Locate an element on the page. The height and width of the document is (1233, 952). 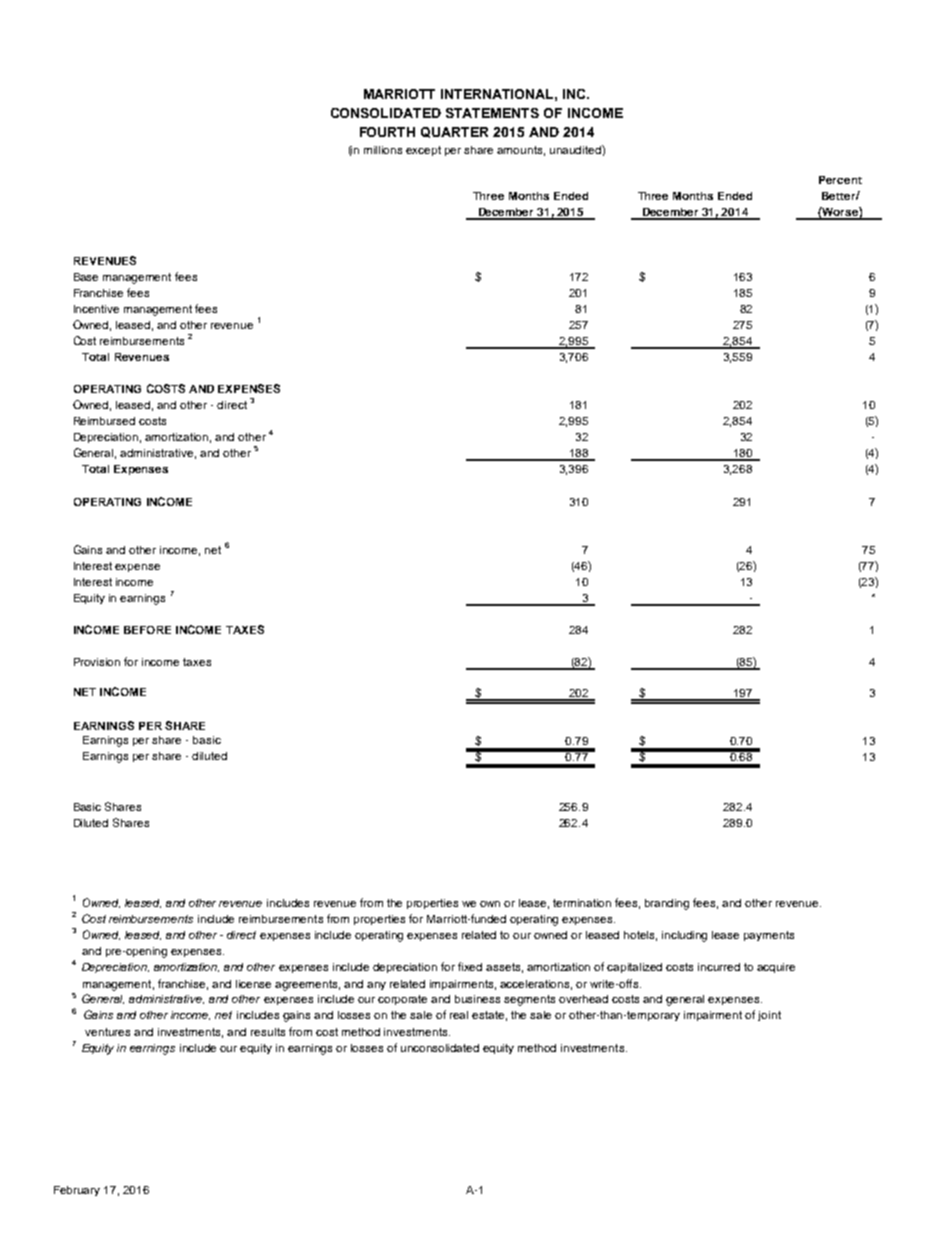
joint is located at coordinates (769, 1016).
